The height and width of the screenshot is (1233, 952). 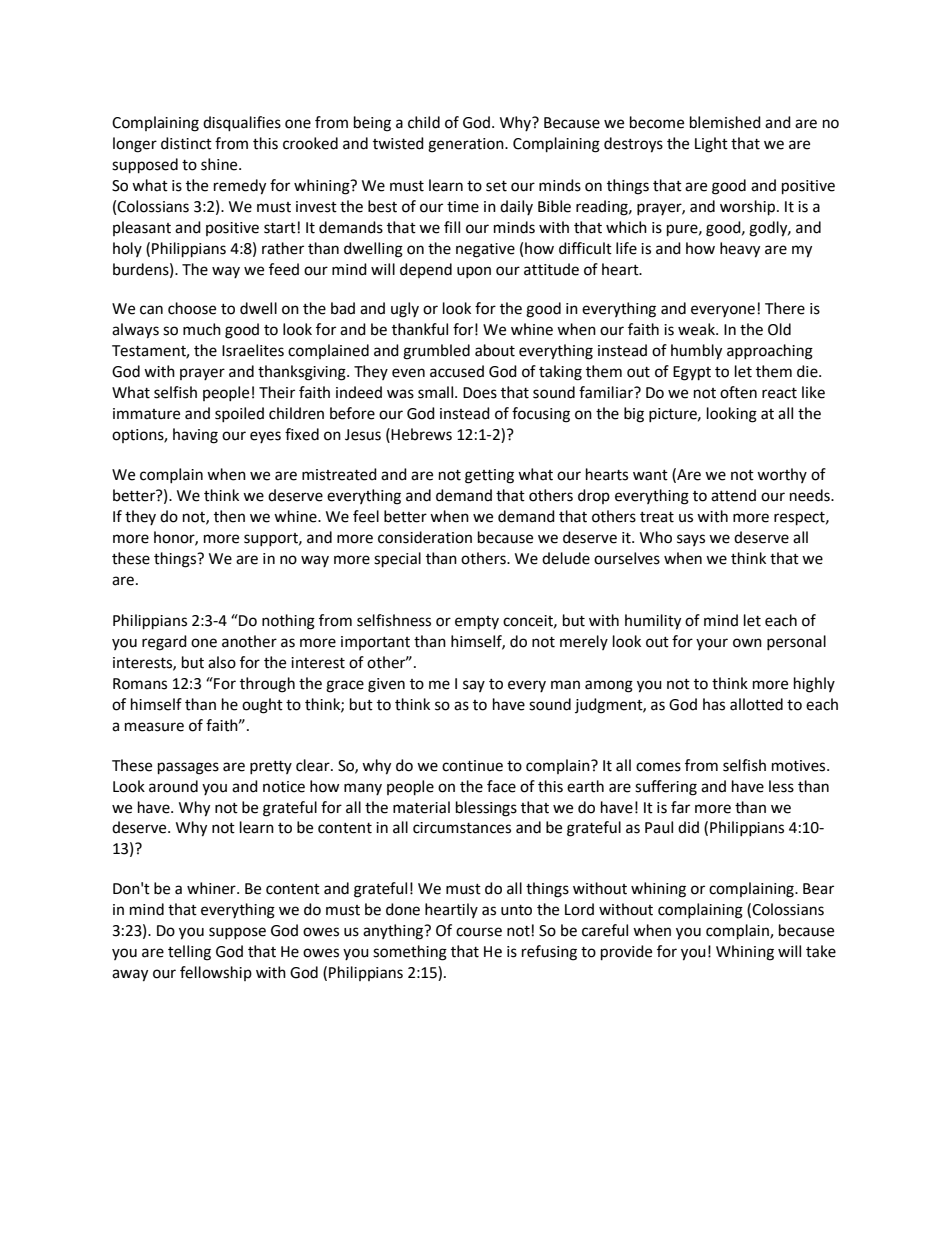 I want to click on telling, so click(x=189, y=953).
